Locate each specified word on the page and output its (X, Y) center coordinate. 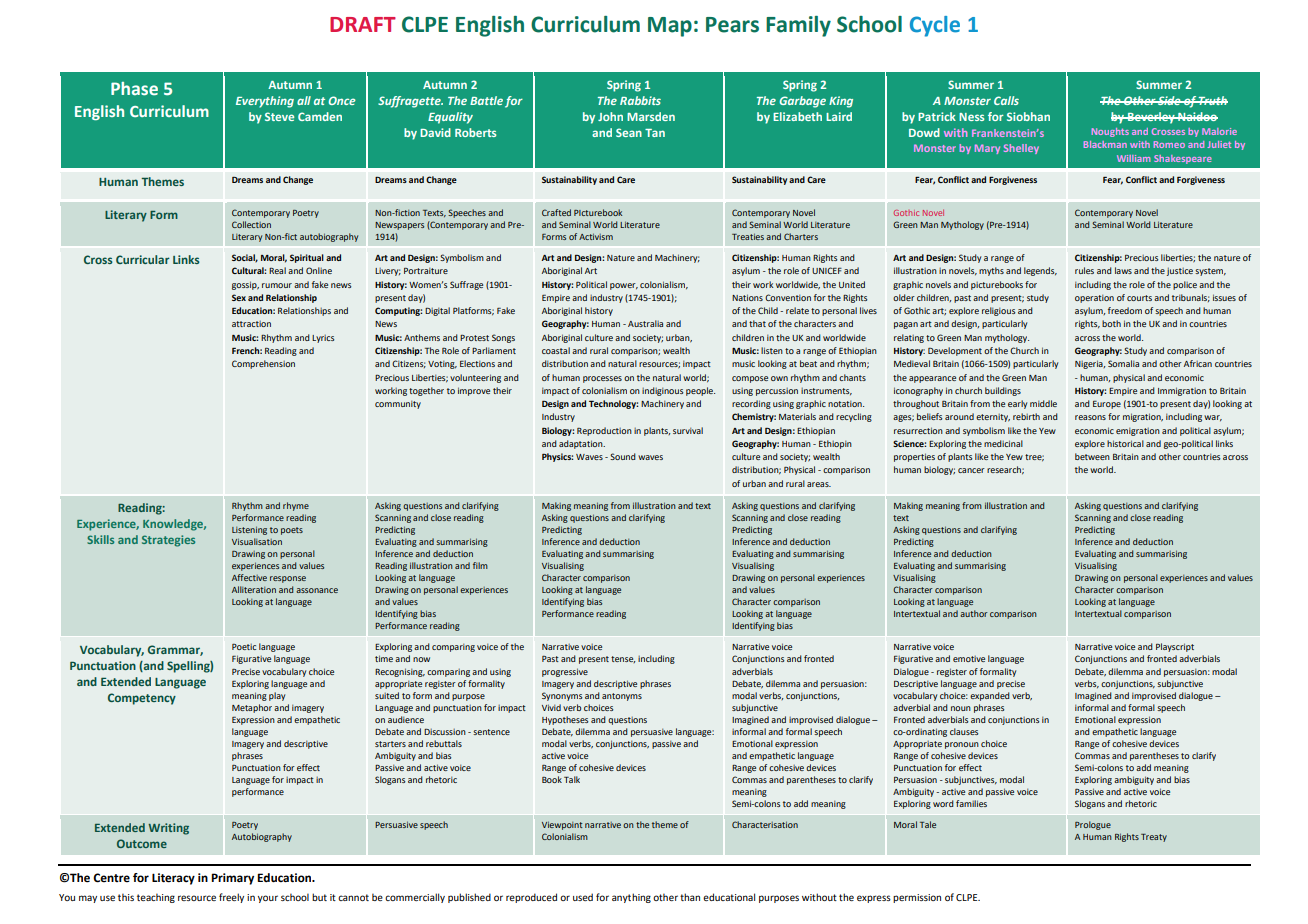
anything (631, 898)
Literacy (173, 879)
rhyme (296, 506)
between (1092, 456)
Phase (134, 89)
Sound (623, 456)
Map (670, 27)
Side (1169, 100)
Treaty (1154, 838)
